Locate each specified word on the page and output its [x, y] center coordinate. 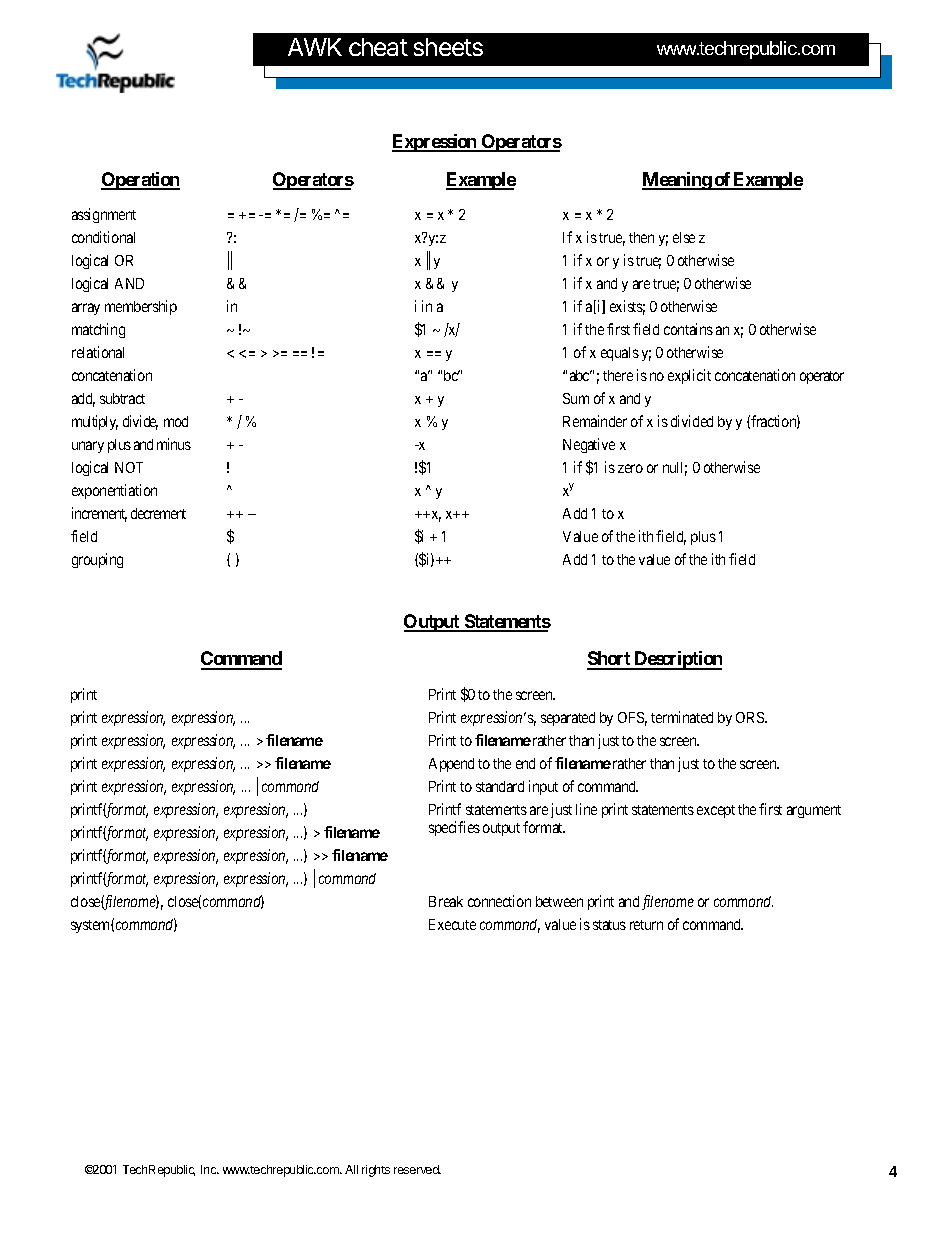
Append [451, 765]
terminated [682, 717]
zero [630, 468]
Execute [452, 924]
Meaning [677, 181]
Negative [589, 445]
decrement [158, 513]
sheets [448, 47]
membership [141, 307]
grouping [97, 560]
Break [446, 901]
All [351, 1169]
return [646, 925]
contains [688, 329]
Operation [140, 181]
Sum [576, 398]
